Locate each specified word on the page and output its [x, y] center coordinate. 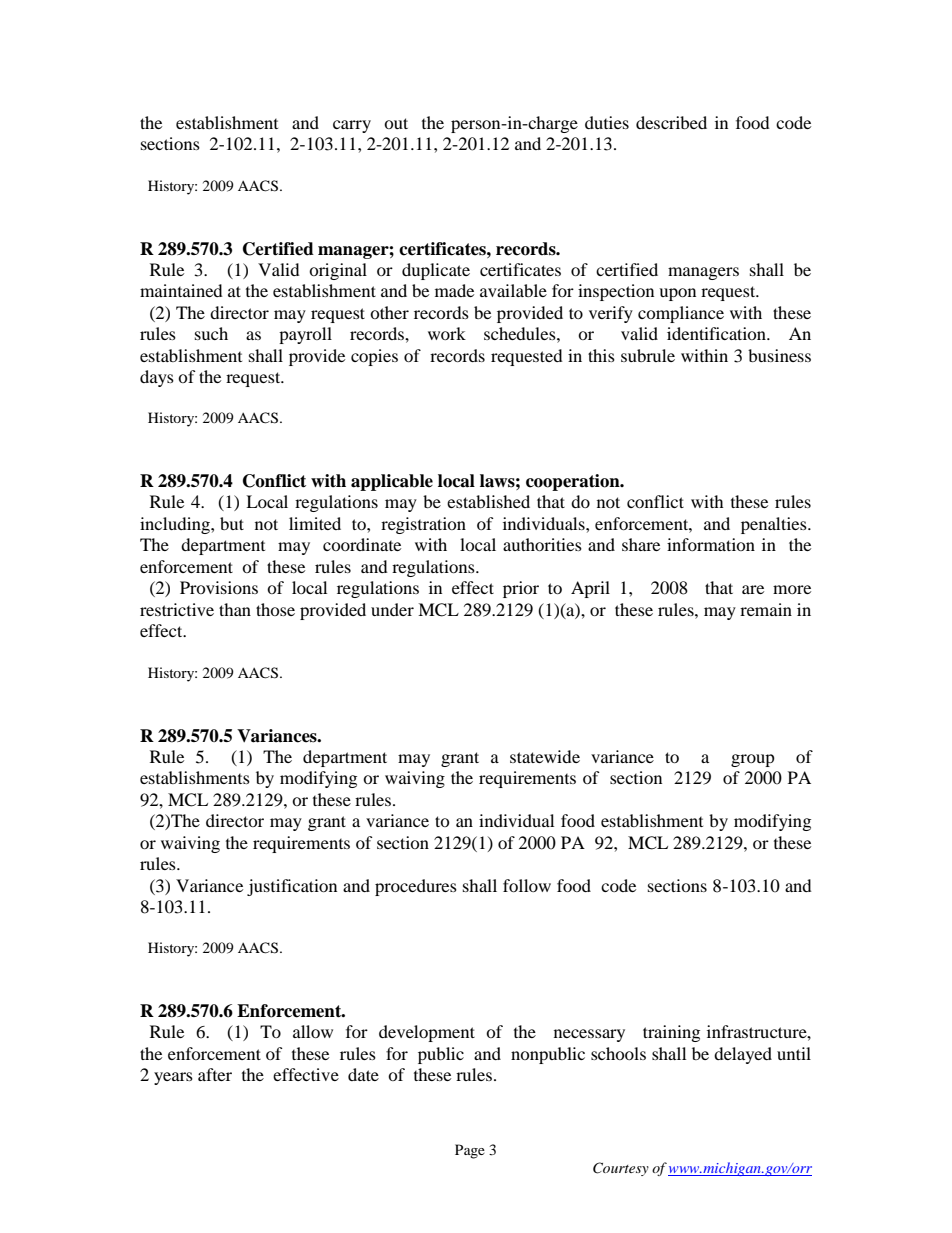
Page [470, 1151]
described [671, 122]
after [215, 1074]
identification [717, 333]
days [157, 378]
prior [521, 589]
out [396, 123]
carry [352, 126]
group [753, 760]
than [235, 609]
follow [527, 885]
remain [766, 609]
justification [292, 887]
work [447, 333]
